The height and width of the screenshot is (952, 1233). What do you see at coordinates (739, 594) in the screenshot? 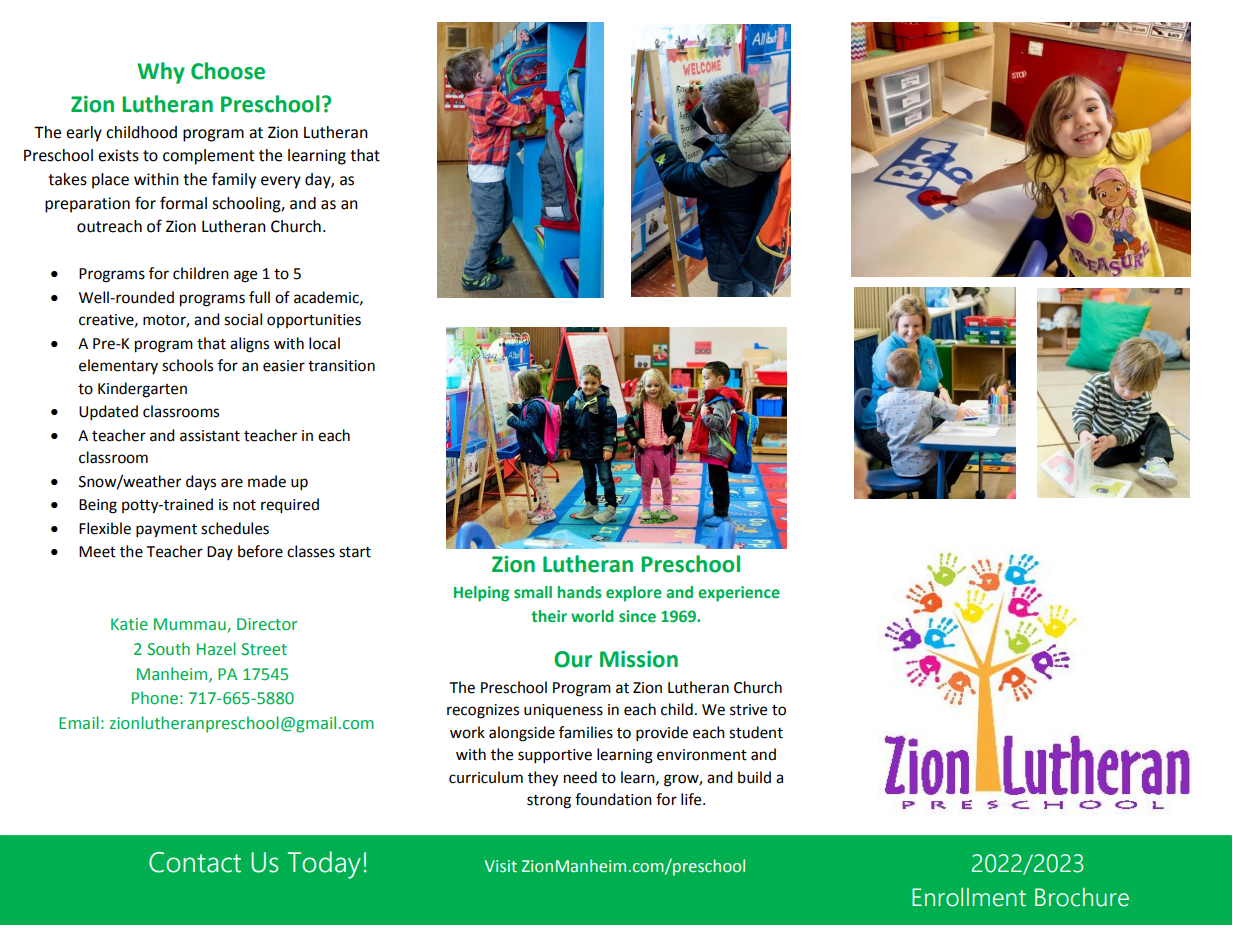
I see `experience` at bounding box center [739, 594].
